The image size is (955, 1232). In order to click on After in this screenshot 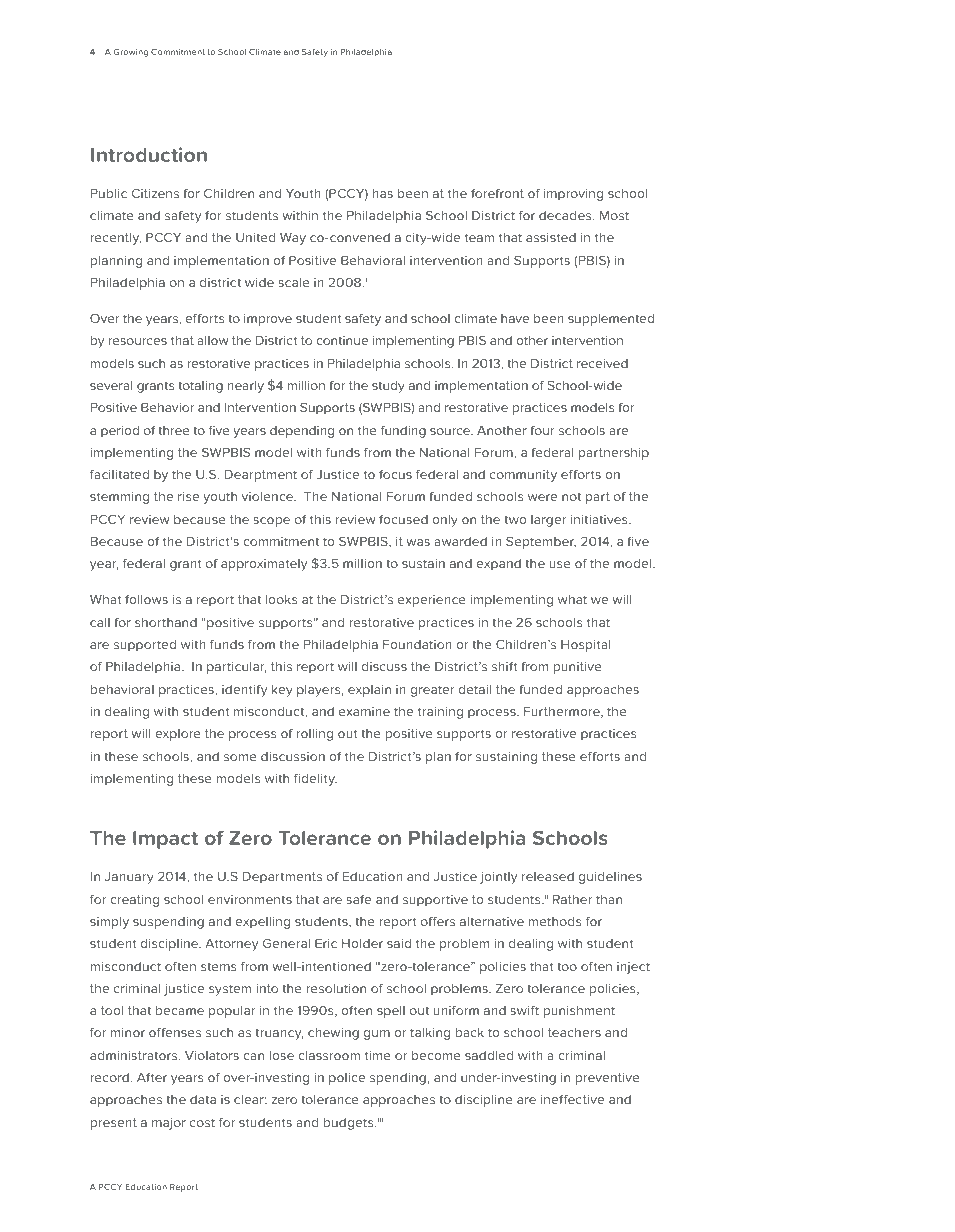, I will do `click(152, 1077)`.
